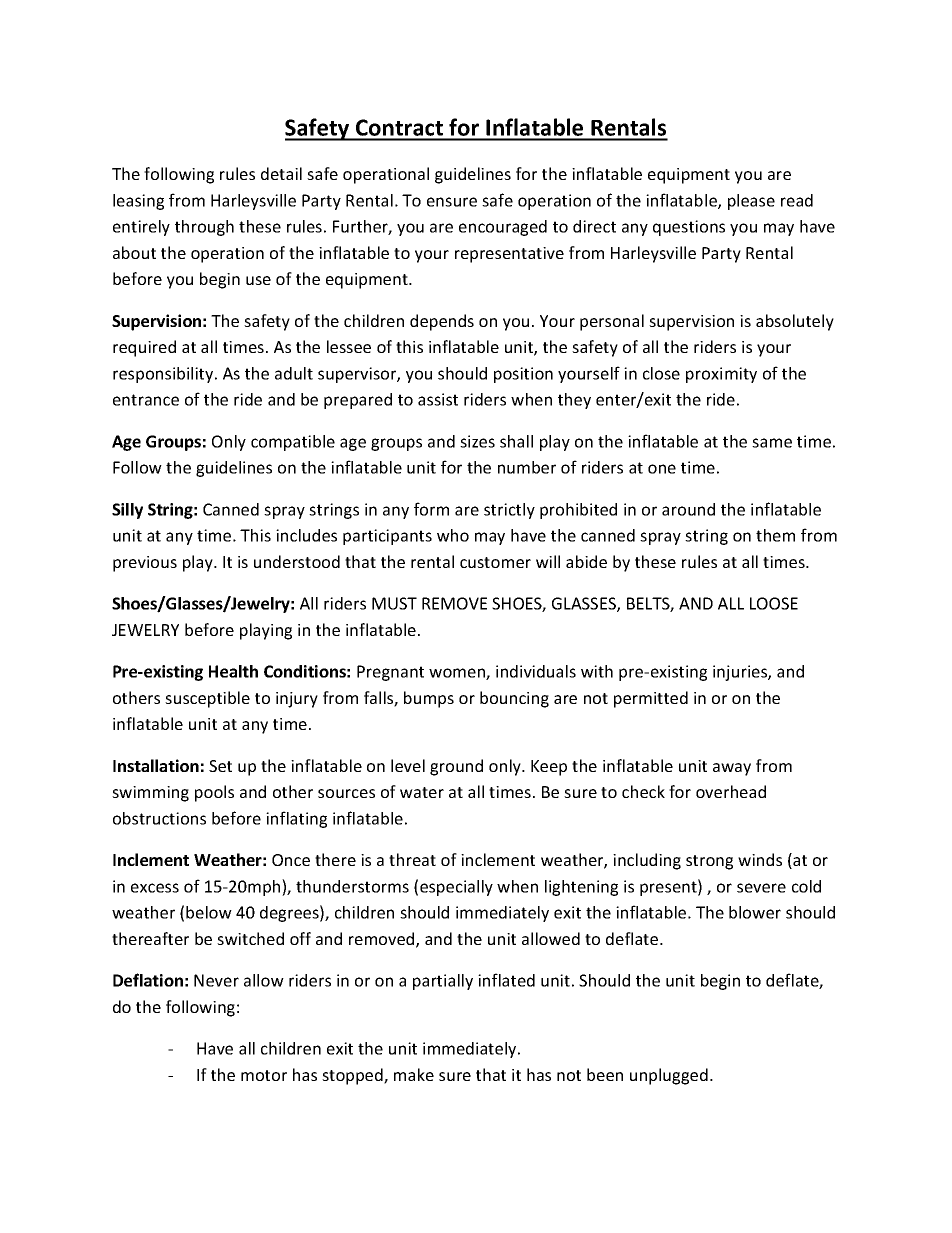  What do you see at coordinates (264, 1075) in the document?
I see `motor` at bounding box center [264, 1075].
